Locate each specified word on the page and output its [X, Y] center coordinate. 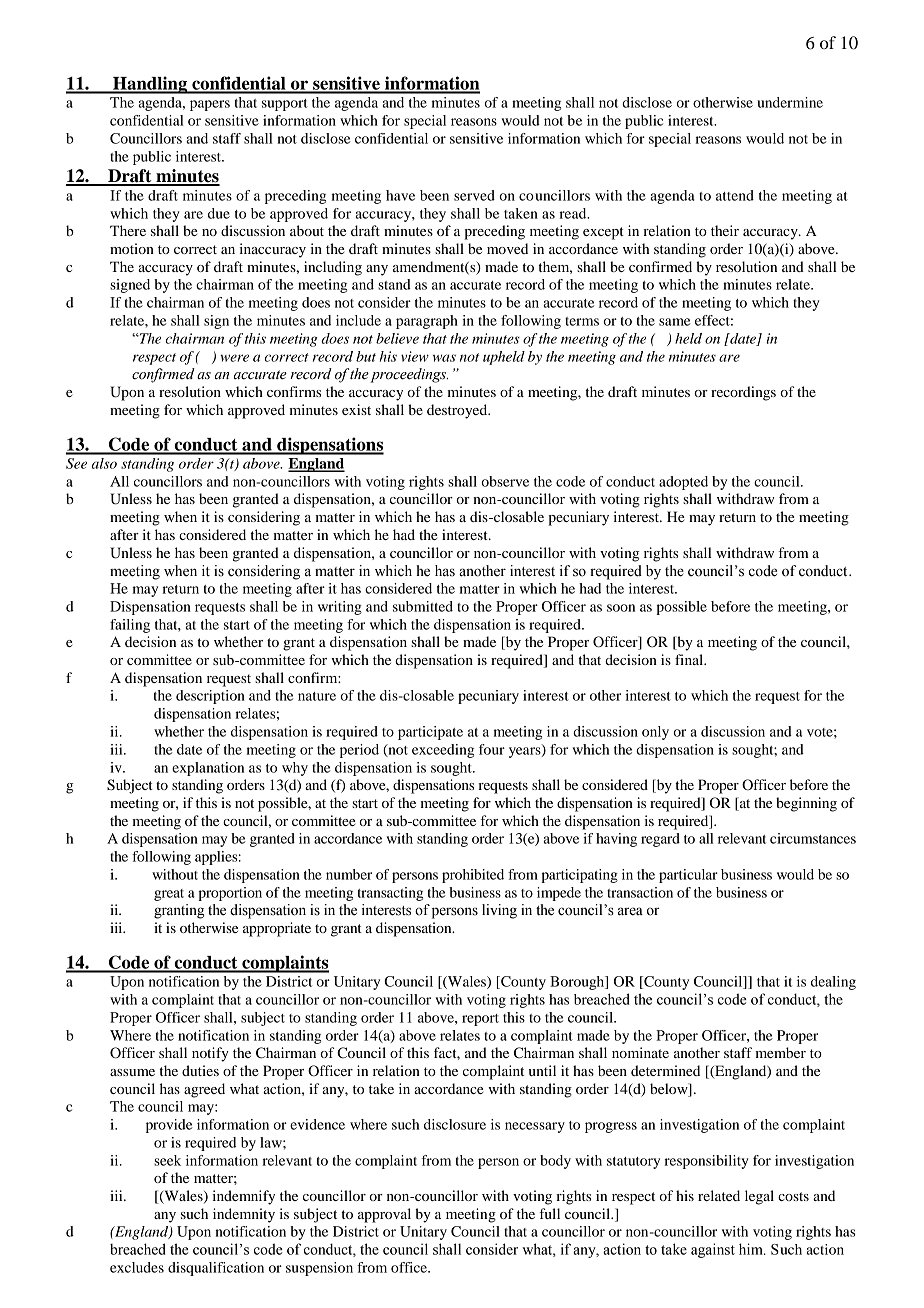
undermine [790, 102]
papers [210, 105]
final [690, 659]
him [752, 1249]
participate [430, 733]
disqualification [216, 1269]
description [210, 697]
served [474, 195]
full [550, 1213]
